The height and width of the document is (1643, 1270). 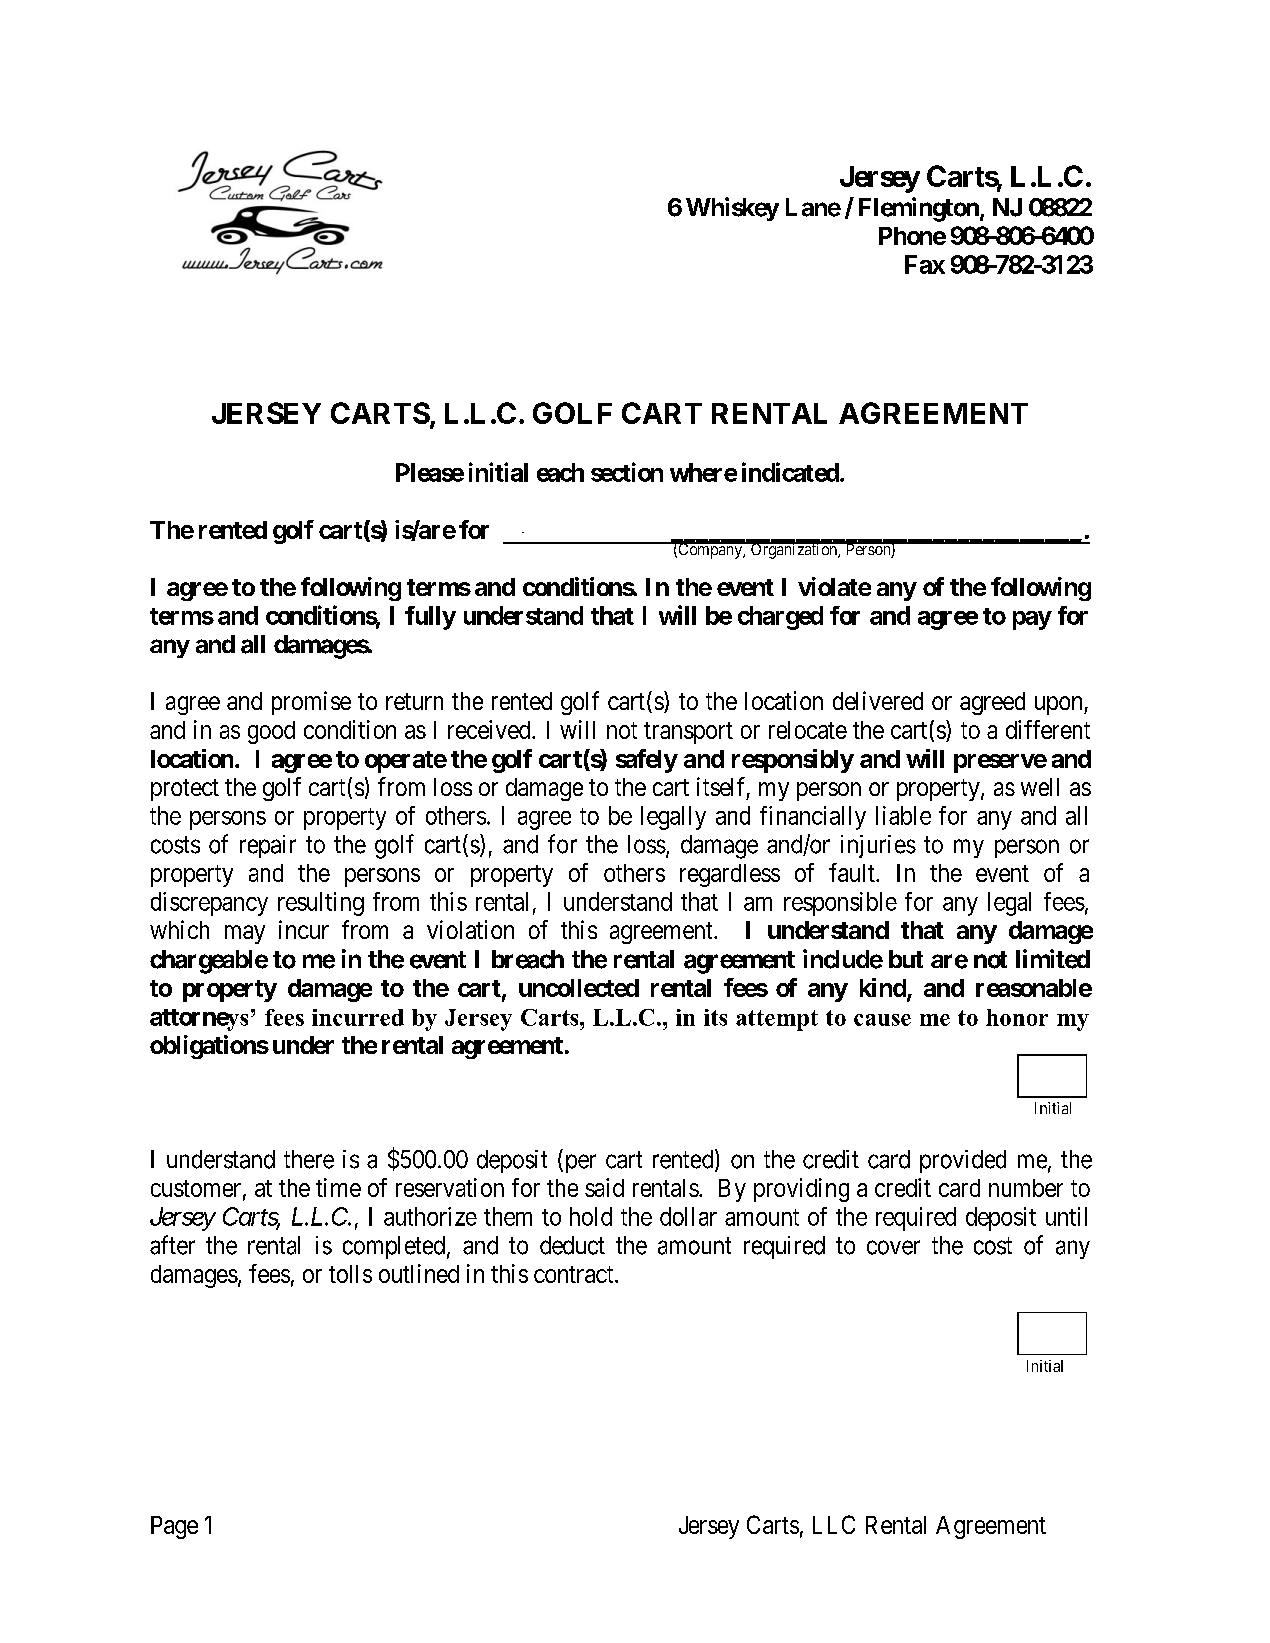 What do you see at coordinates (174, 1527) in the document?
I see `Page` at bounding box center [174, 1527].
